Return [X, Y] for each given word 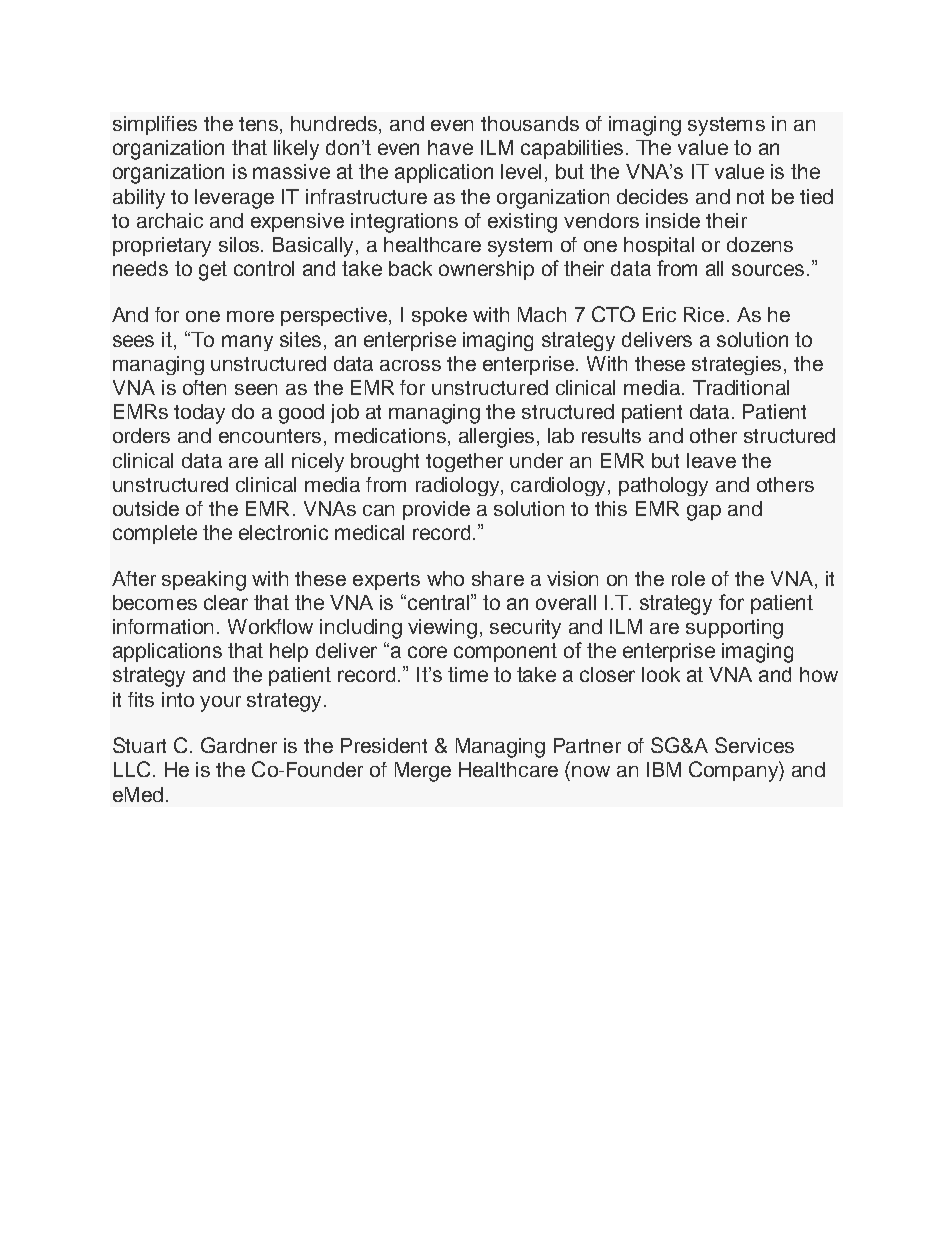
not [750, 197]
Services [754, 745]
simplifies [155, 125]
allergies [496, 438]
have [450, 147]
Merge [423, 772]
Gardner [239, 745]
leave [711, 460]
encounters [270, 436]
